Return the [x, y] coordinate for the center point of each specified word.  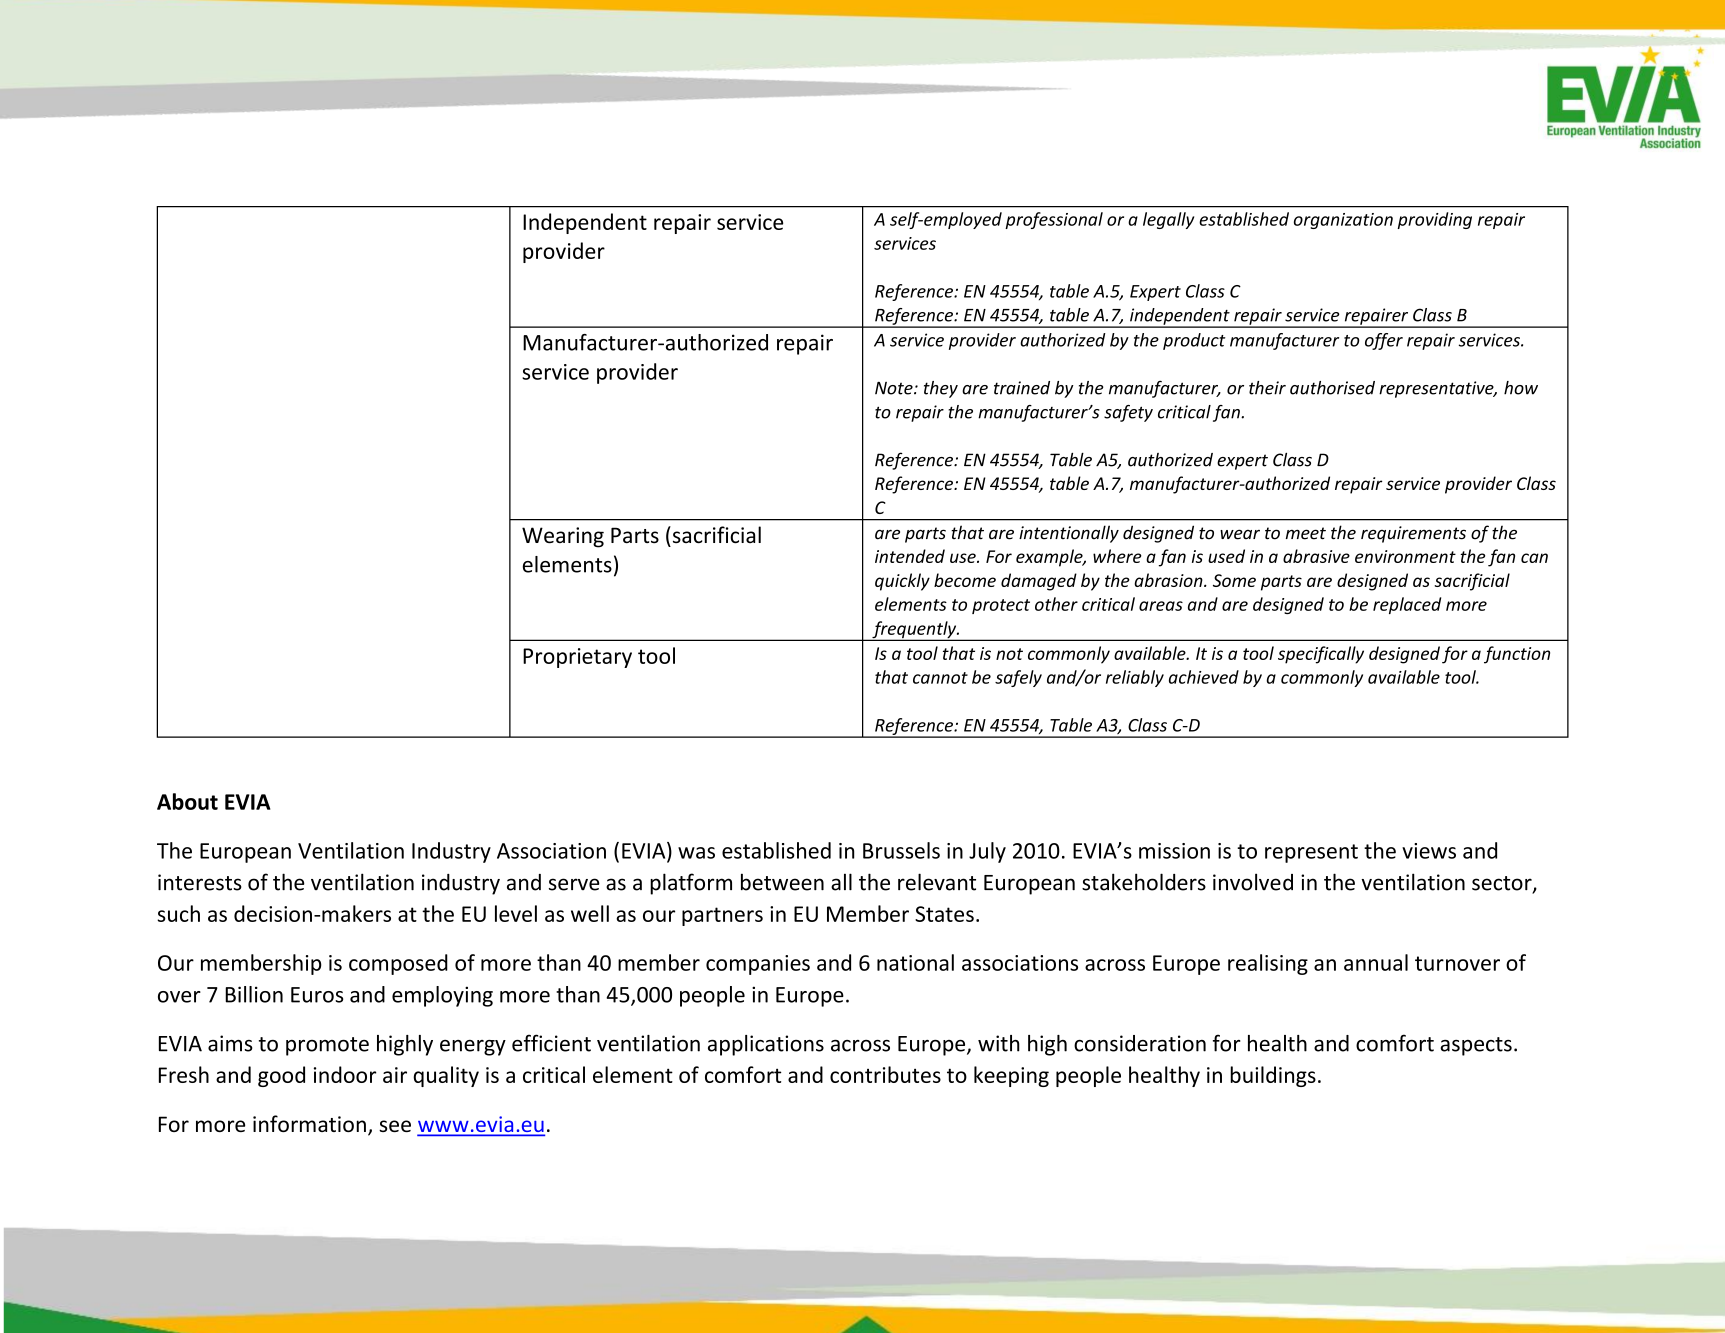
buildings [1273, 1076]
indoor [345, 1074]
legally [1168, 220]
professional [1054, 220]
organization [1343, 221]
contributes [885, 1074]
